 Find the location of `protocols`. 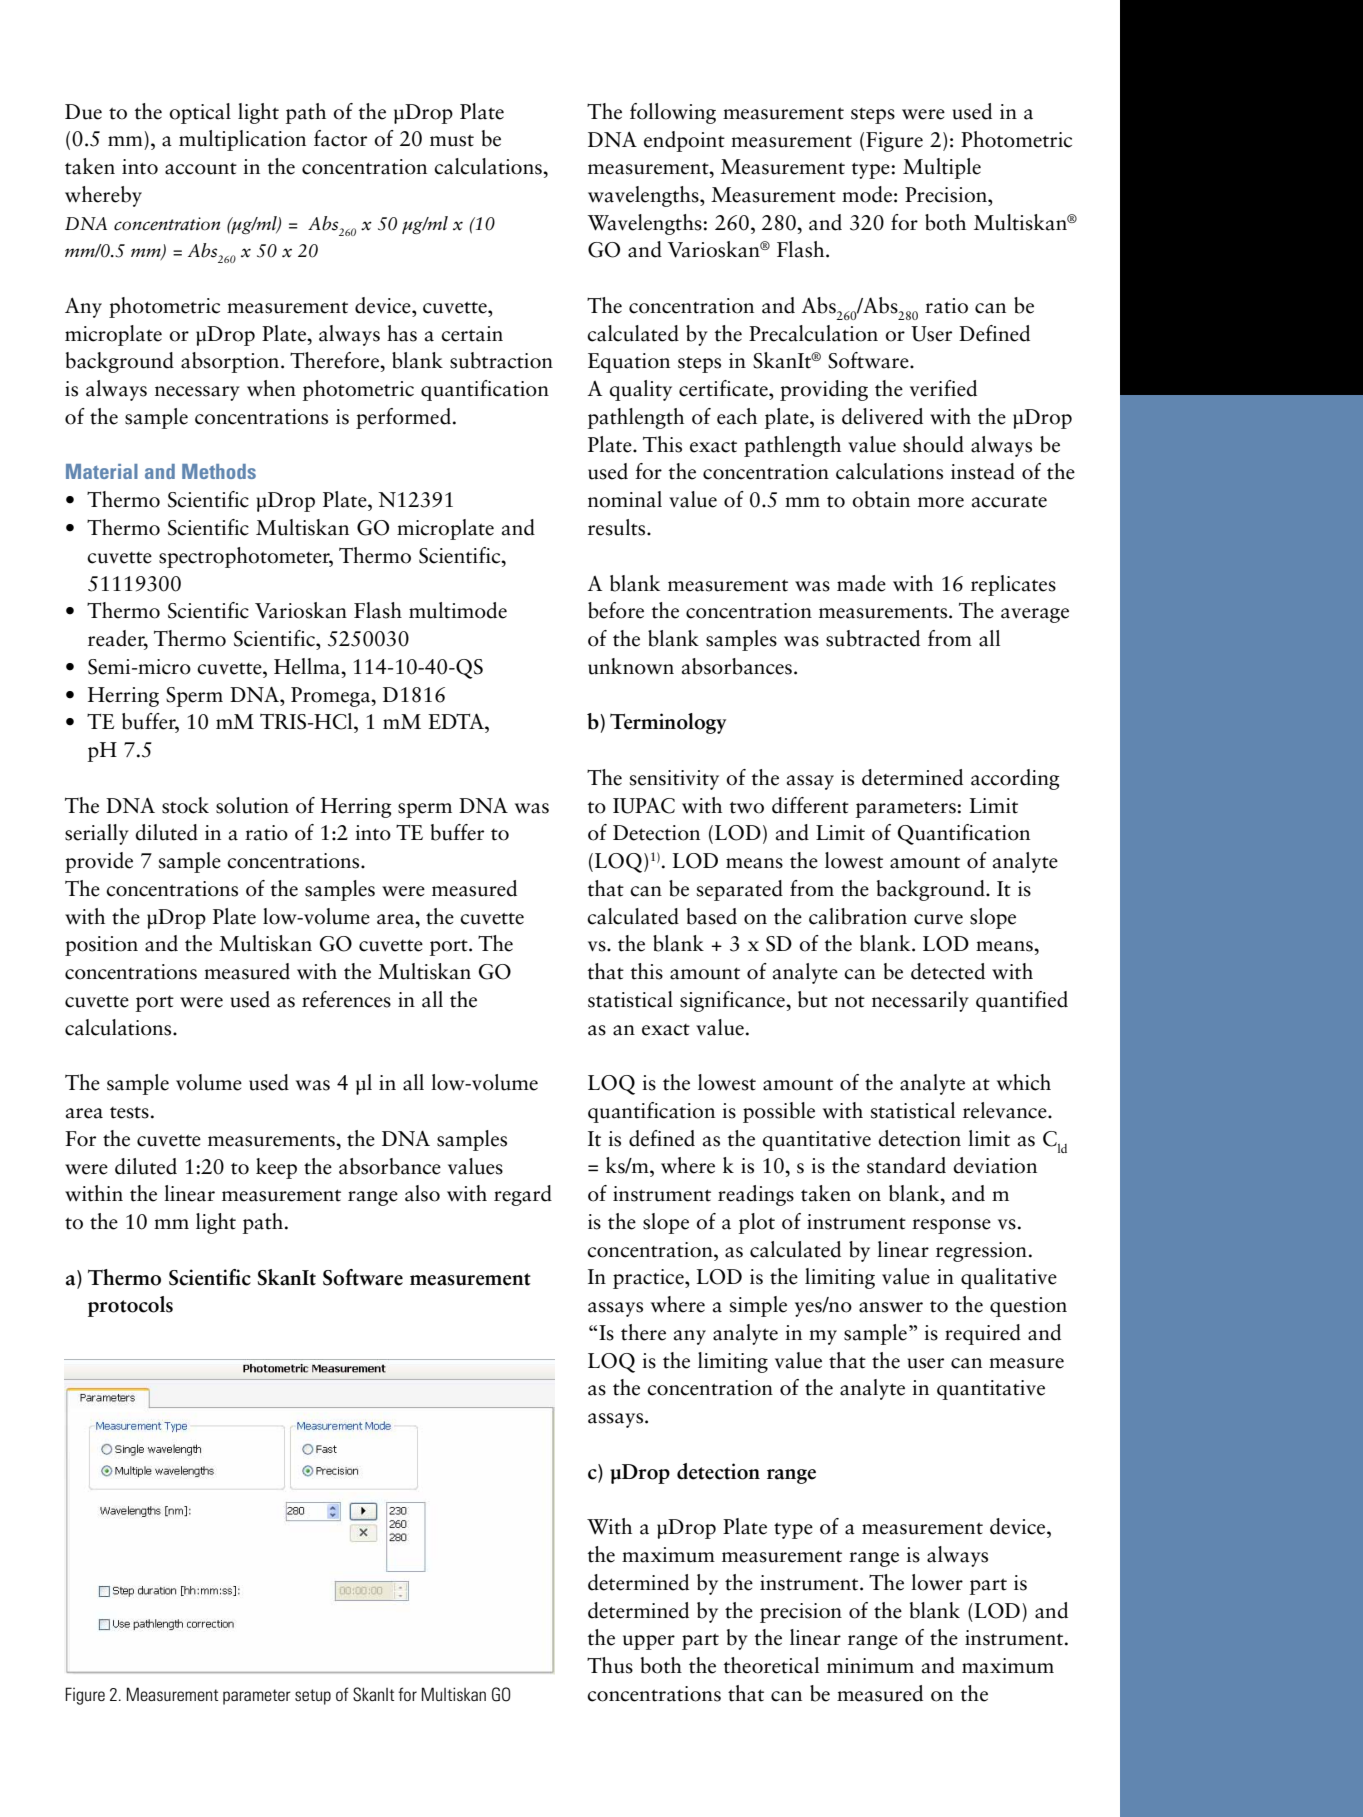

protocols is located at coordinates (130, 1306).
